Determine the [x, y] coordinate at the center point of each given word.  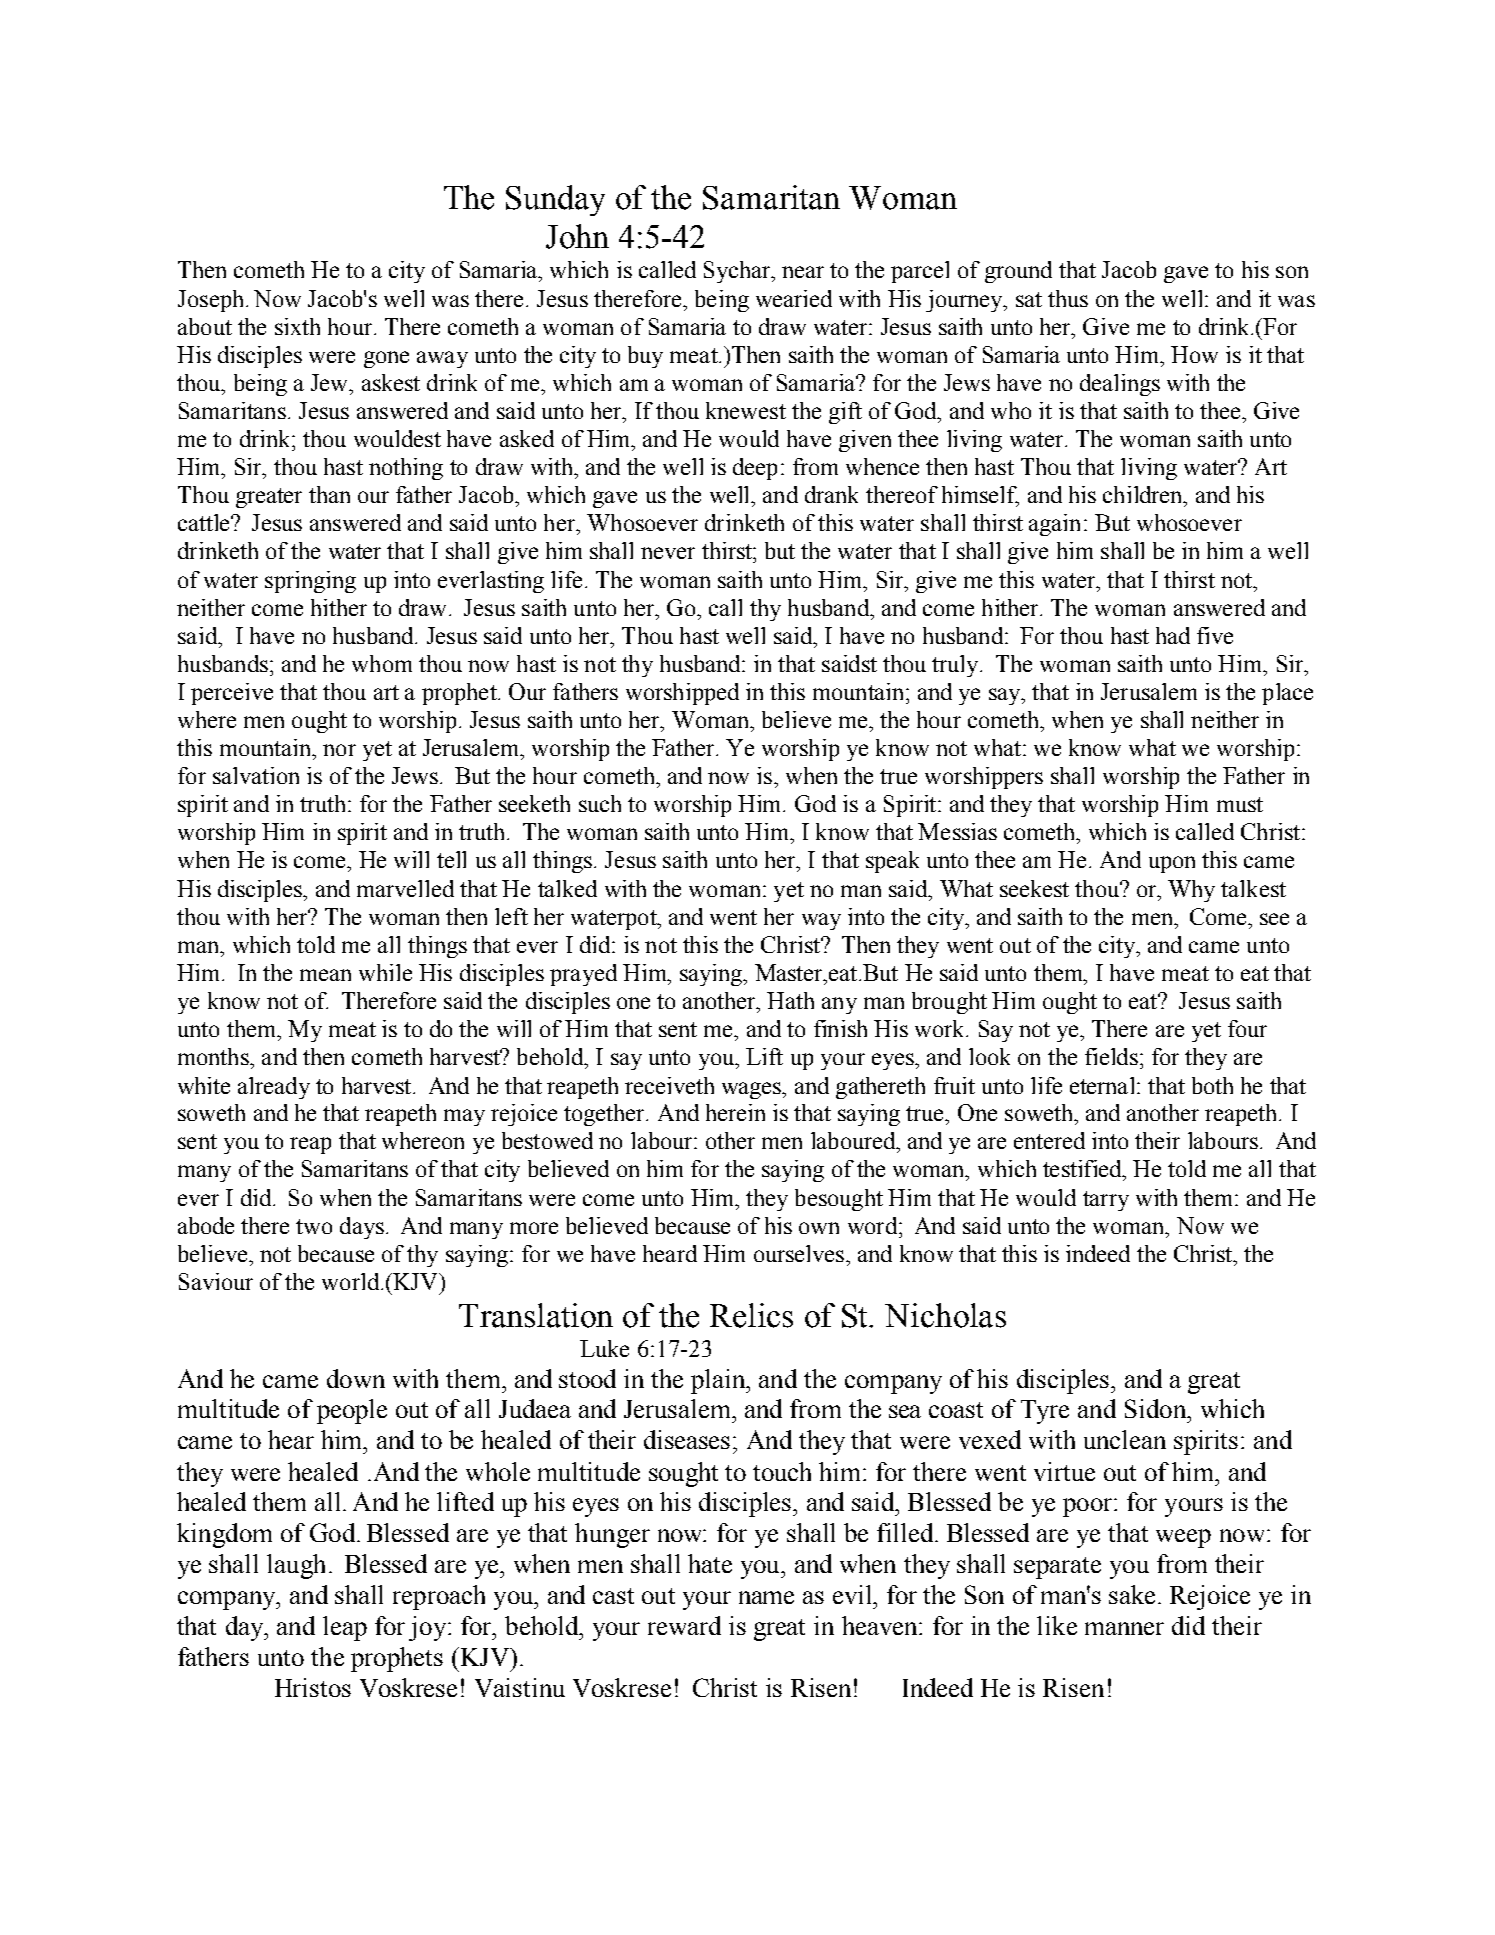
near [803, 272]
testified [1083, 1168]
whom [382, 663]
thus [1068, 298]
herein [735, 1112]
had [1173, 635]
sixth [297, 326]
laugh [296, 1566]
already [274, 1088]
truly [956, 666]
